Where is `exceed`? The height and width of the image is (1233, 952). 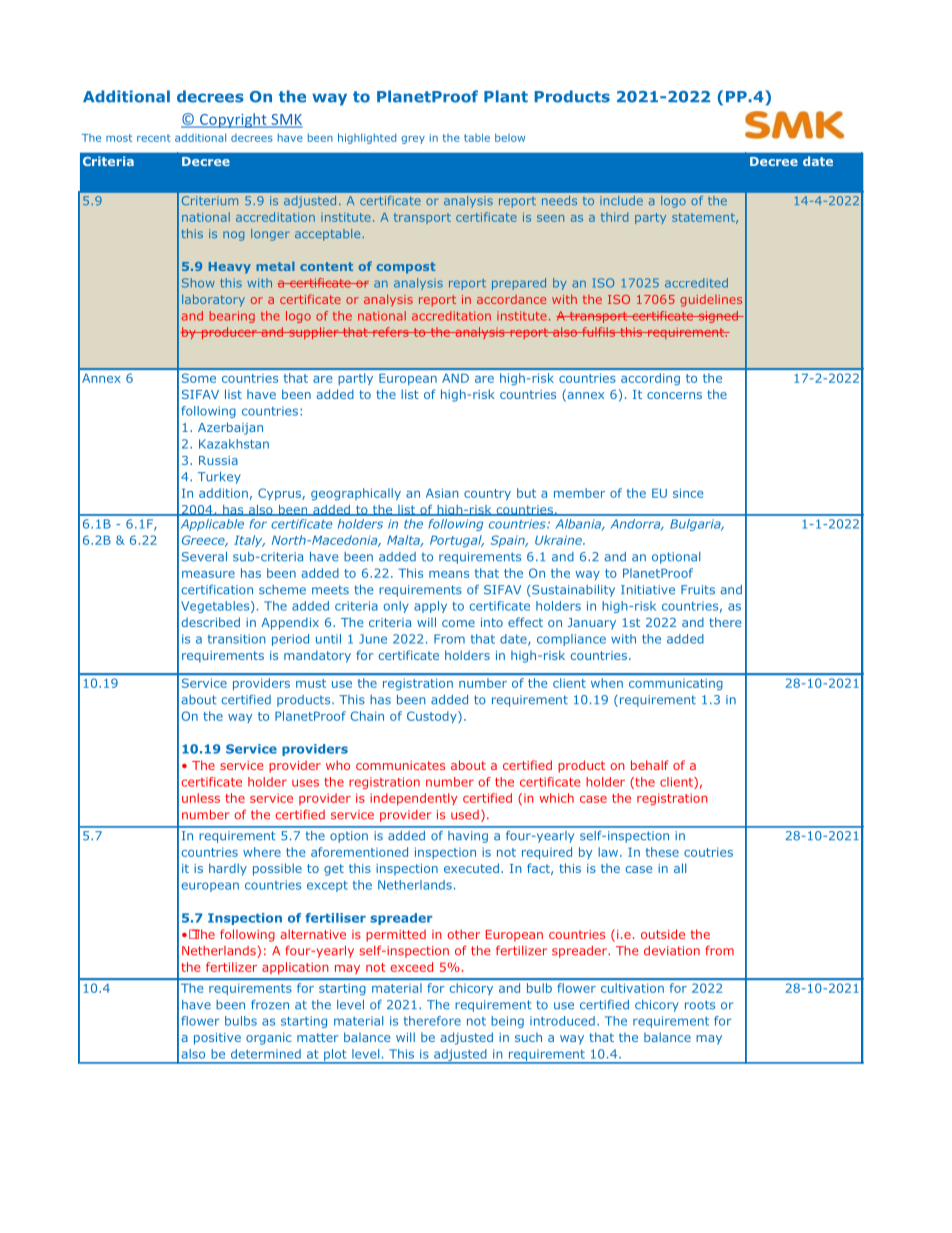
exceed is located at coordinates (411, 967).
